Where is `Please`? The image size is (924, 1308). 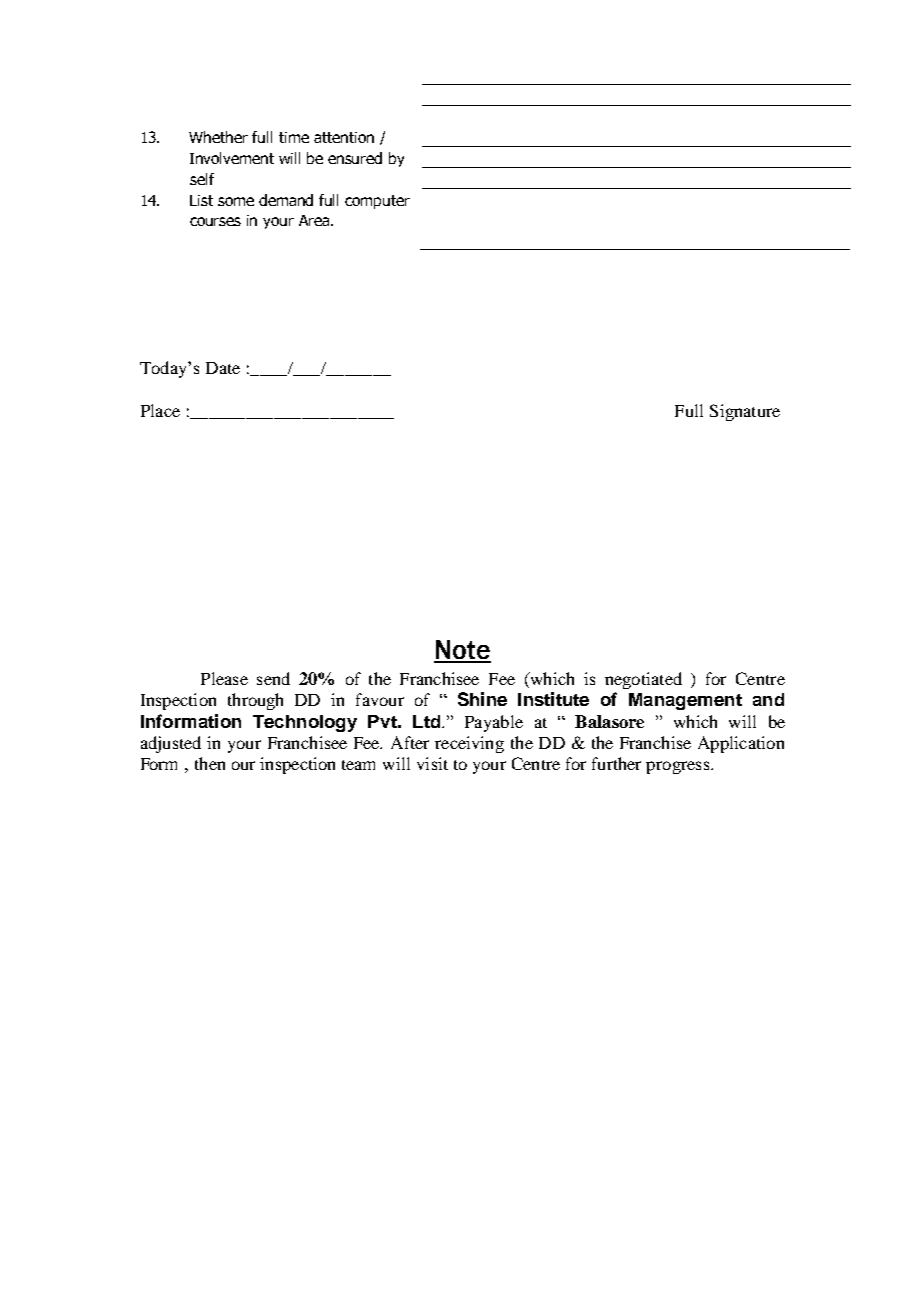
Please is located at coordinates (224, 678).
